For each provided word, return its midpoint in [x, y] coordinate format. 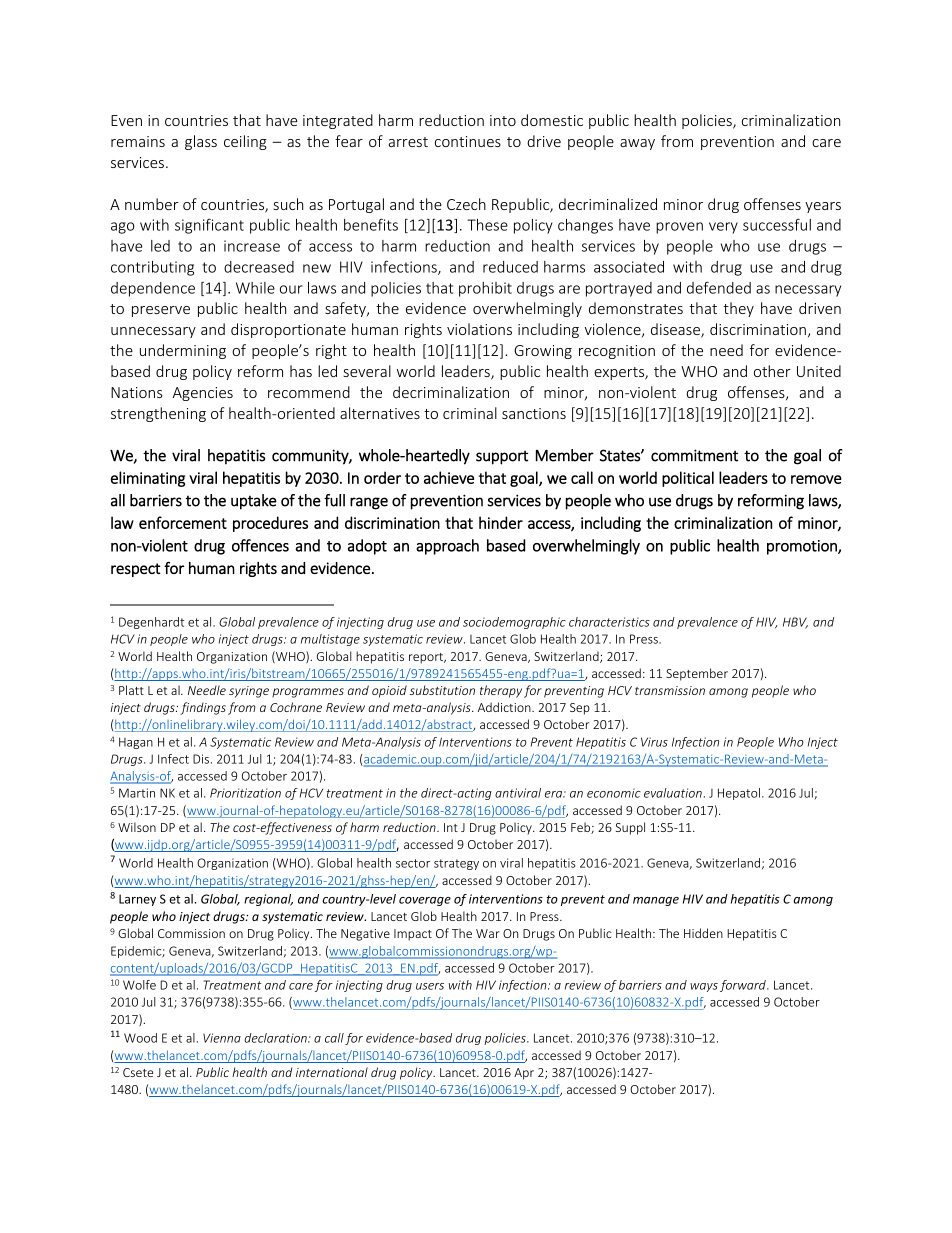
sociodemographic [514, 623]
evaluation [673, 793]
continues [468, 141]
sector [413, 863]
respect [136, 570]
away [637, 144]
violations [479, 329]
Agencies [203, 394]
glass [201, 142]
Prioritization [245, 793]
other [772, 371]
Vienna [222, 1038]
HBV [795, 623]
